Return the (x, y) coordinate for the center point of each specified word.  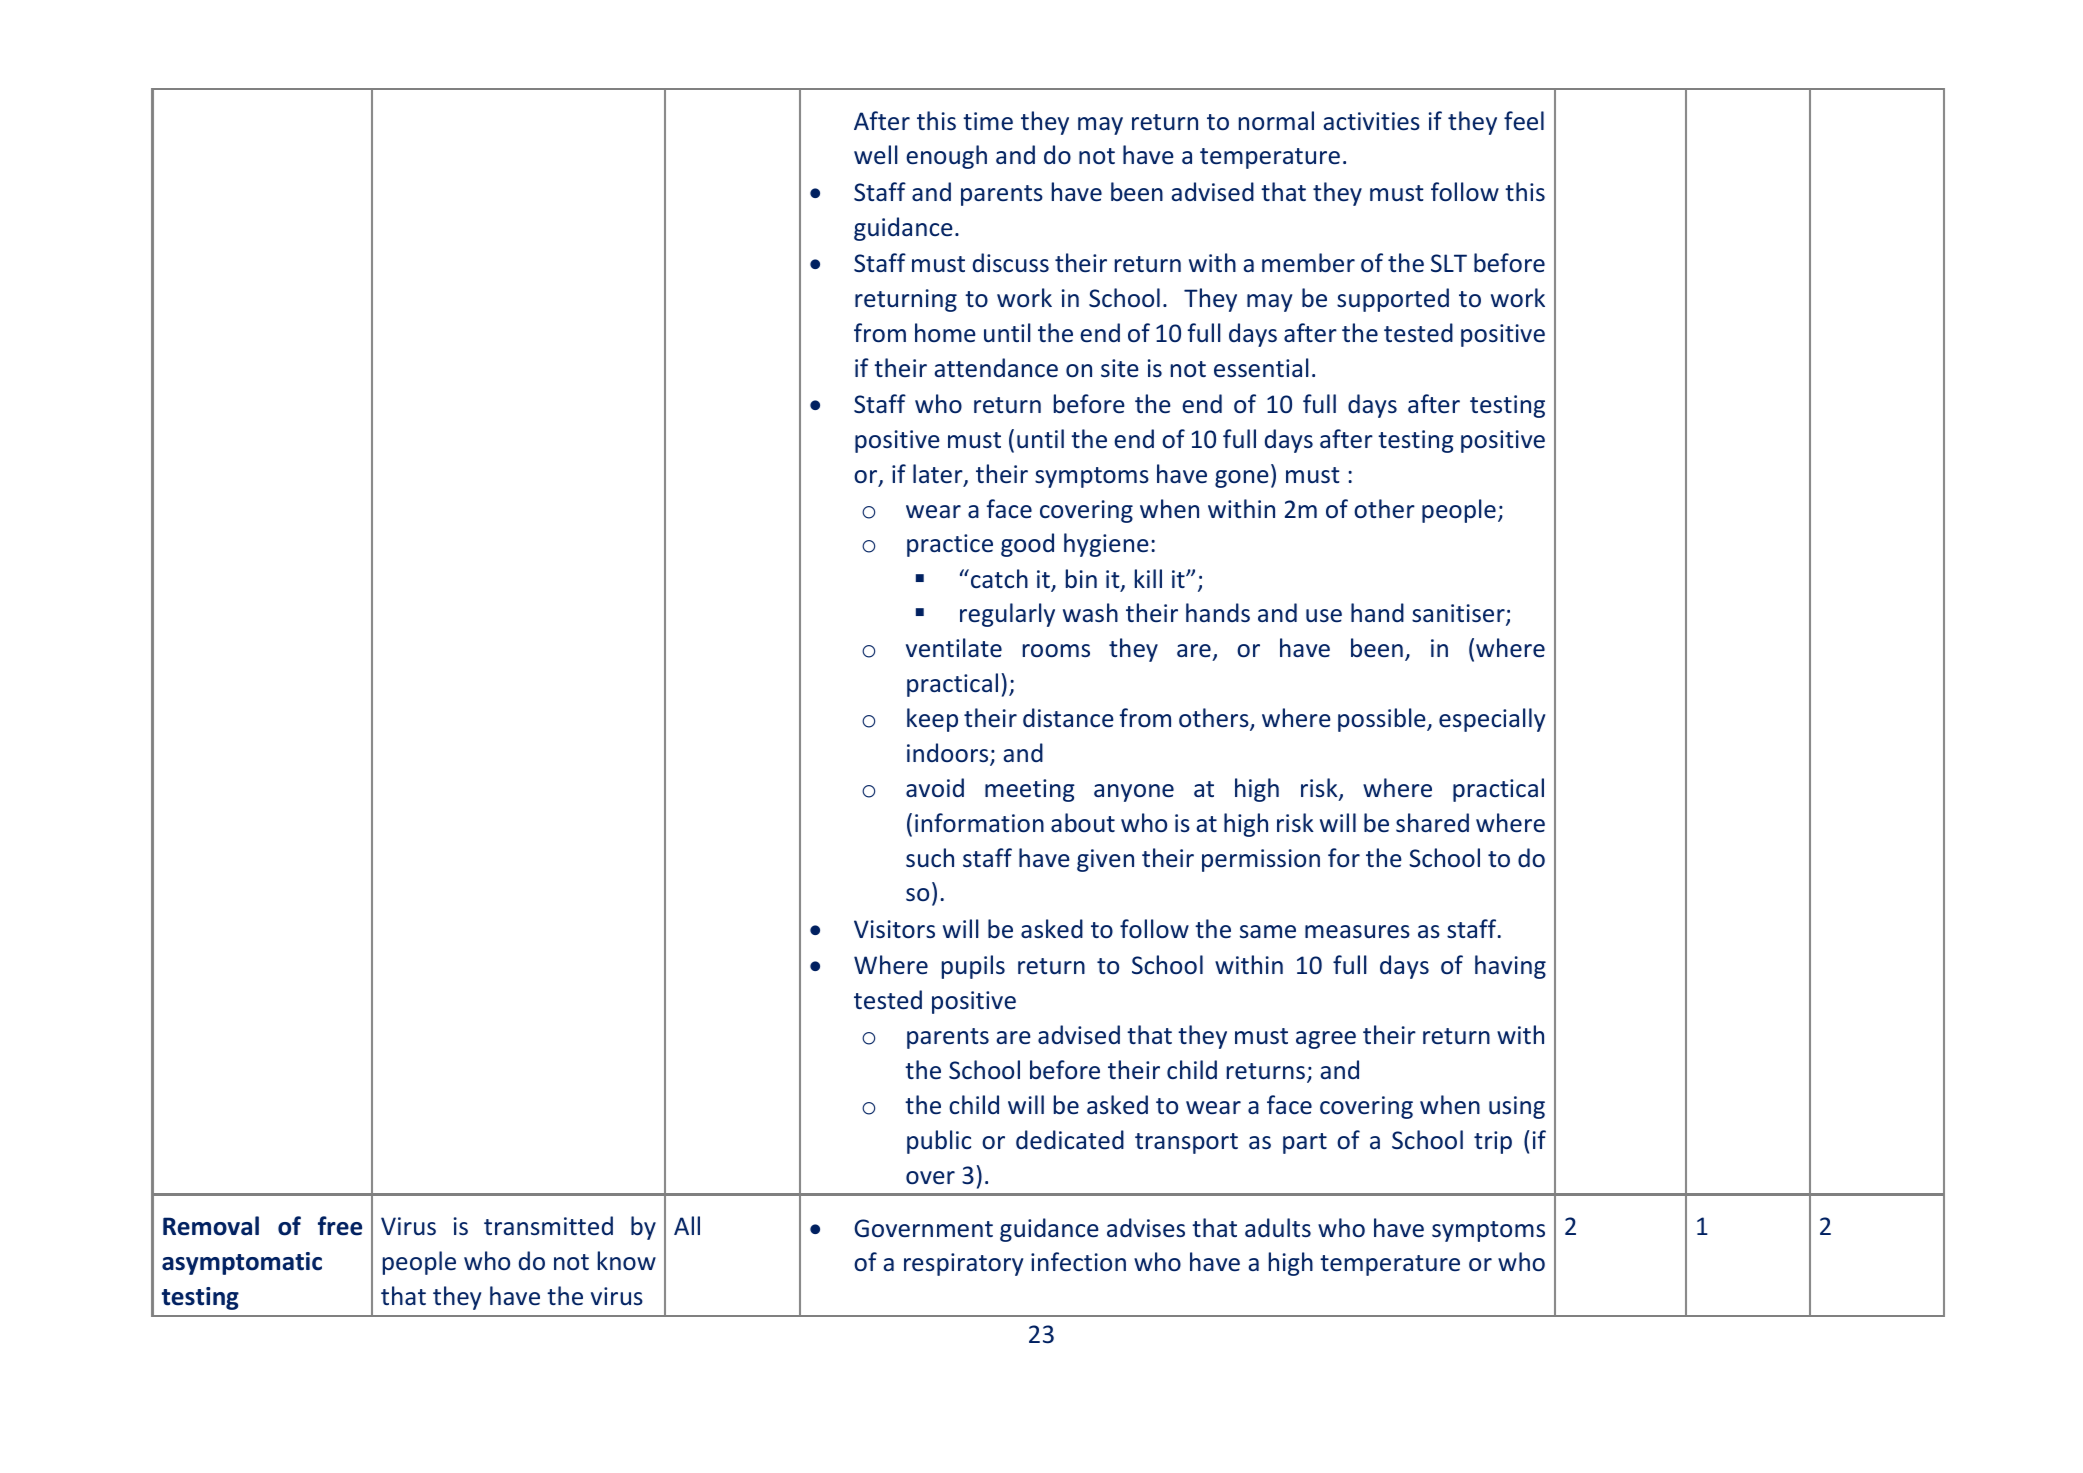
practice (950, 545)
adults (1278, 1227)
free (340, 1226)
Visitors (894, 929)
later (939, 475)
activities (1371, 121)
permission (1261, 860)
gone (1242, 479)
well (876, 154)
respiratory (963, 1264)
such (930, 857)
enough (946, 157)
